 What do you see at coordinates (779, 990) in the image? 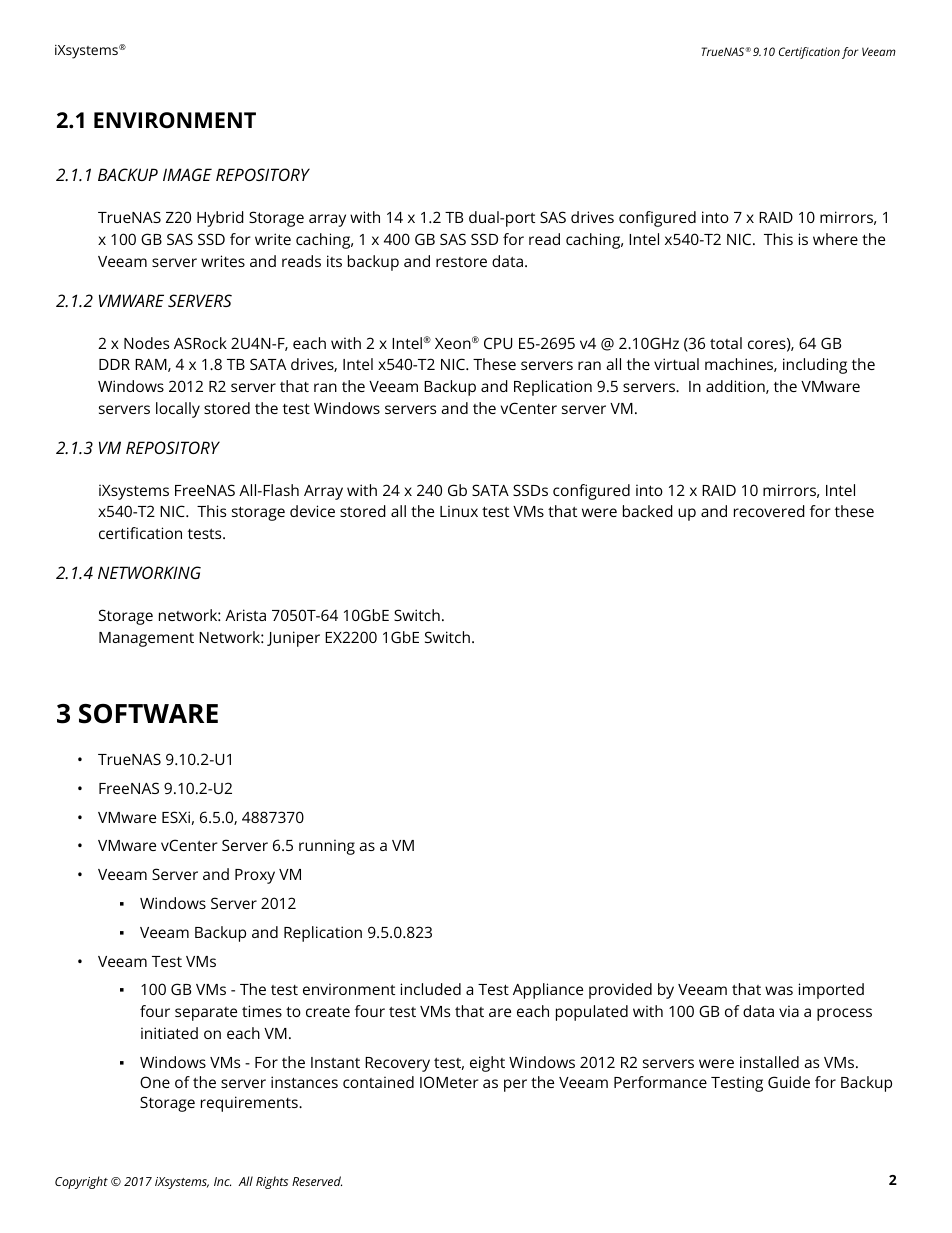
I see `was` at bounding box center [779, 990].
